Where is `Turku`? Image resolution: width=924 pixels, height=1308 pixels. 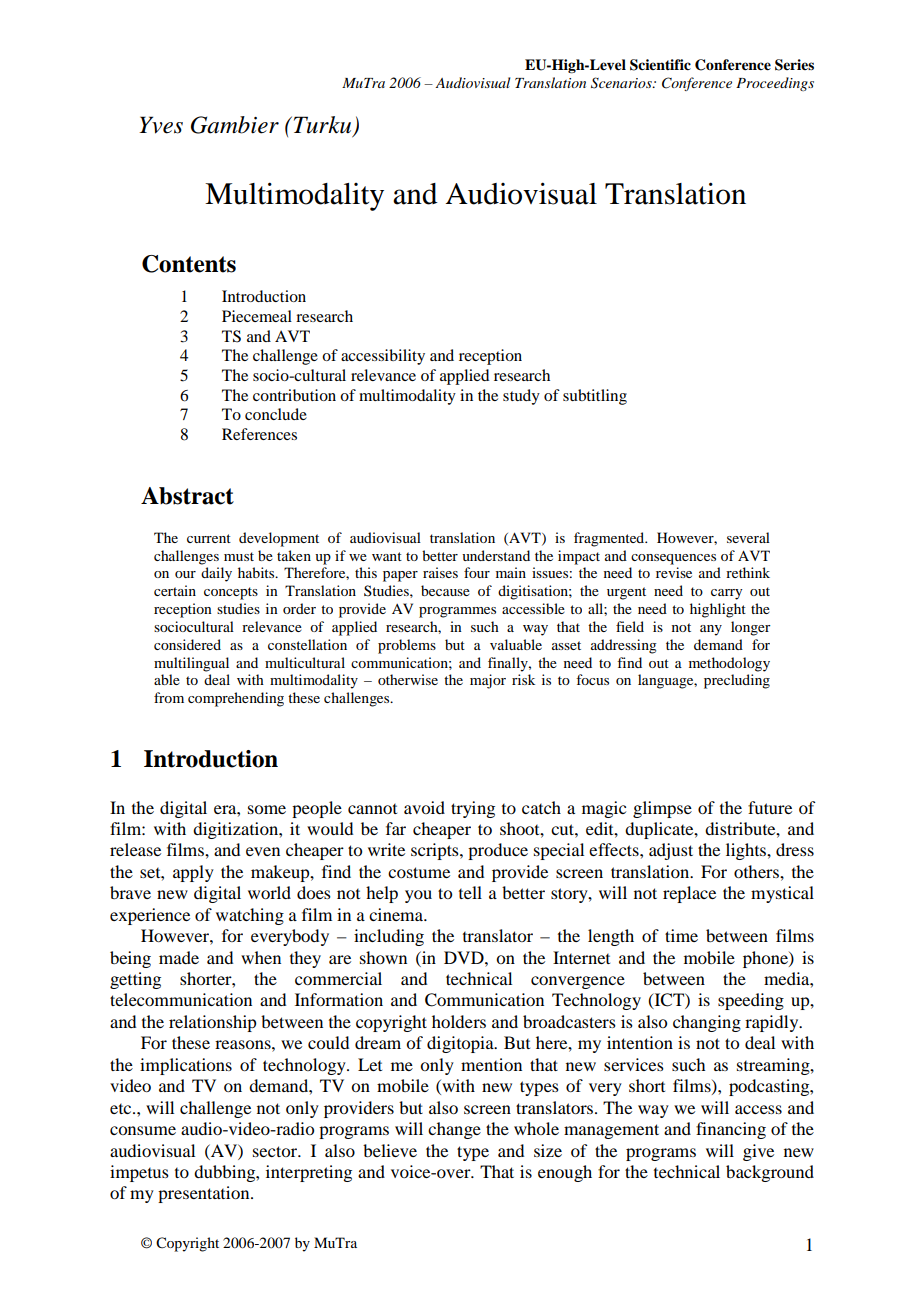 Turku is located at coordinates (321, 125).
